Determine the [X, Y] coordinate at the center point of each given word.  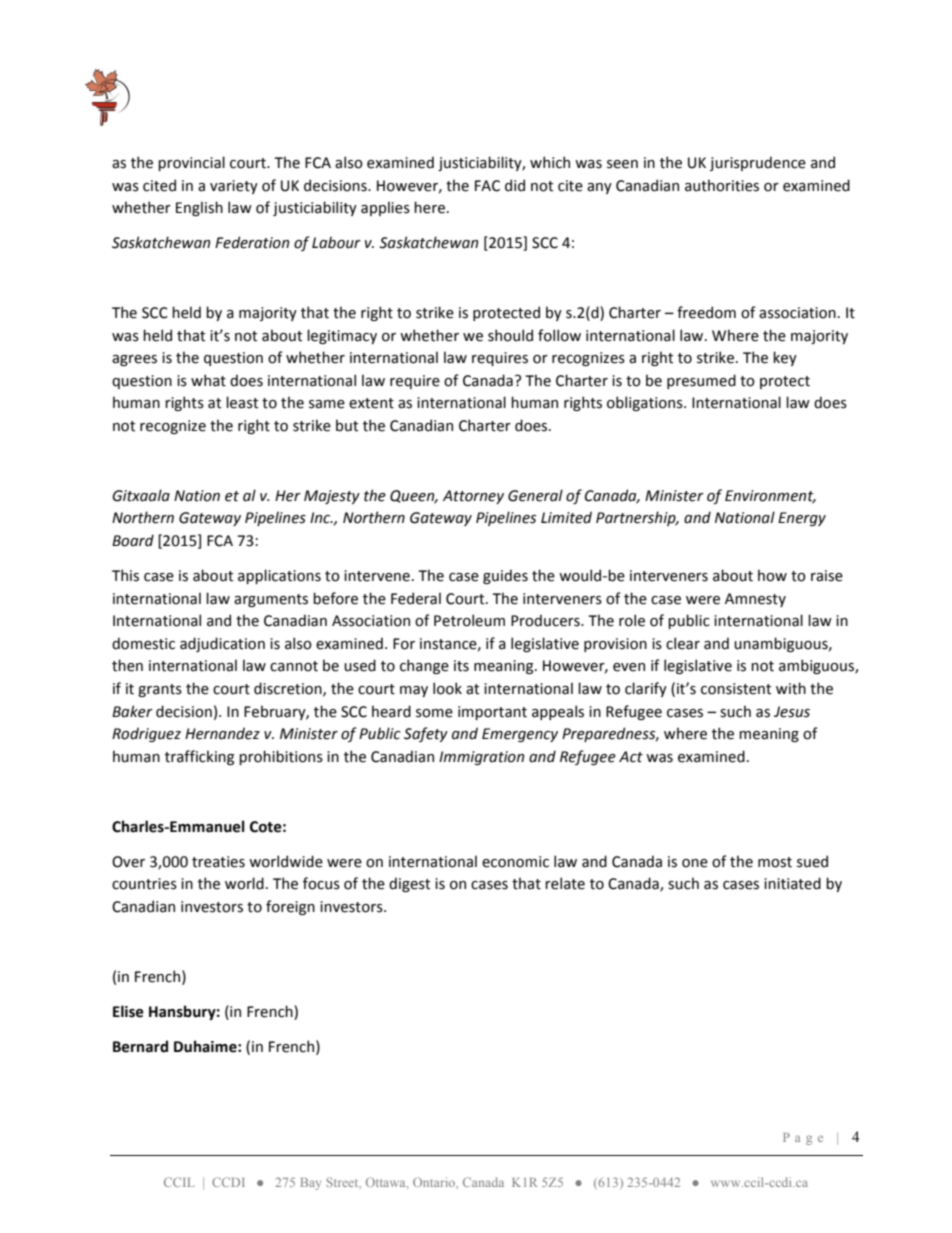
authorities [722, 185]
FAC [487, 186]
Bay [311, 1184]
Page [803, 1139]
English [199, 208]
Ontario [435, 1182]
